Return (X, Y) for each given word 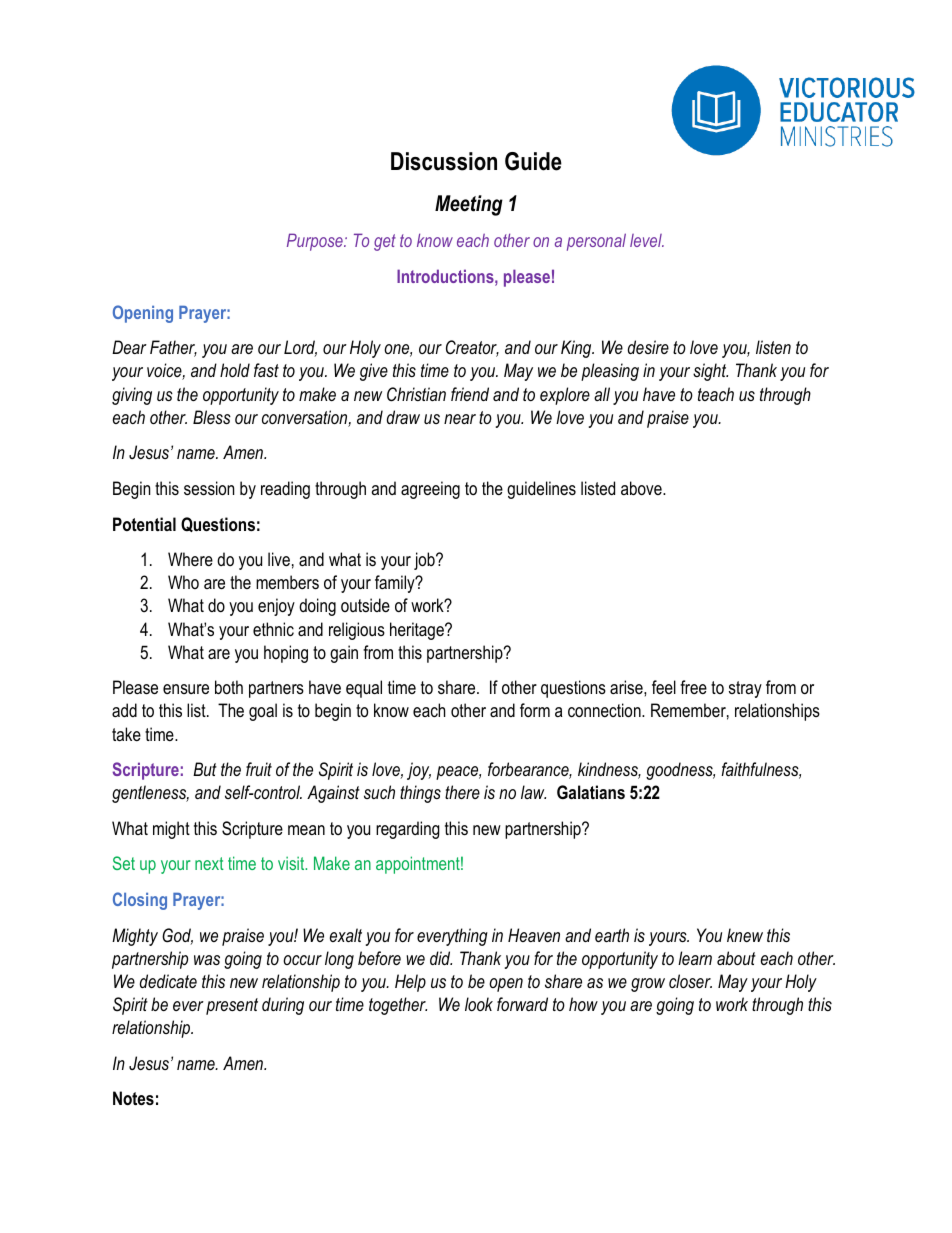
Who (183, 582)
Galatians (591, 792)
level (647, 240)
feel (664, 687)
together (398, 1006)
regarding (408, 830)
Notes (133, 1098)
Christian (416, 394)
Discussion (444, 161)
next (209, 863)
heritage (418, 631)
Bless (212, 417)
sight (710, 372)
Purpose (316, 242)
